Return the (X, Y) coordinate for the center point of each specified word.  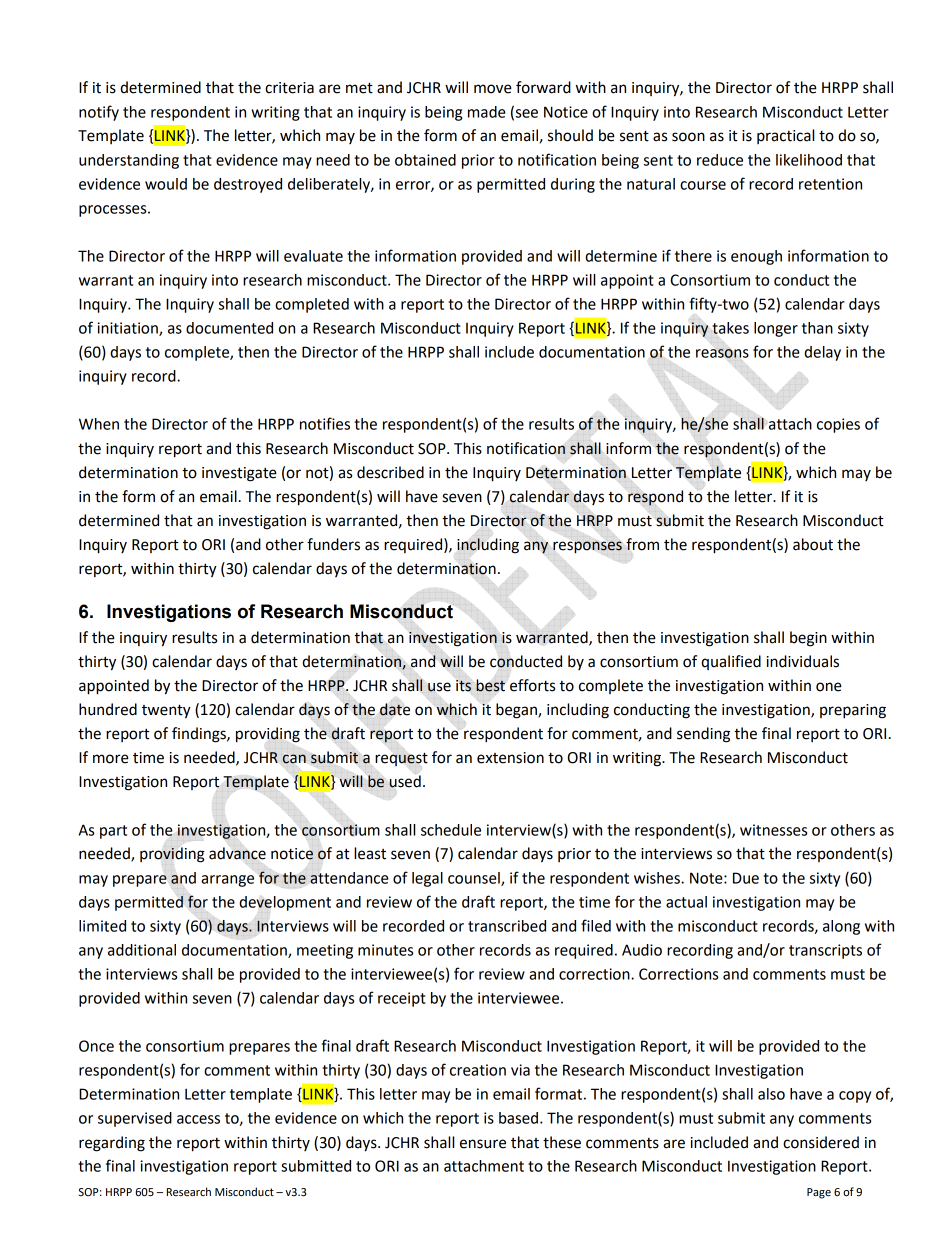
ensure (483, 1144)
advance (237, 853)
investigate (239, 474)
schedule (451, 830)
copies (838, 425)
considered (821, 1142)
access (198, 1119)
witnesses (773, 830)
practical (785, 136)
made (487, 112)
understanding (129, 161)
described (390, 472)
